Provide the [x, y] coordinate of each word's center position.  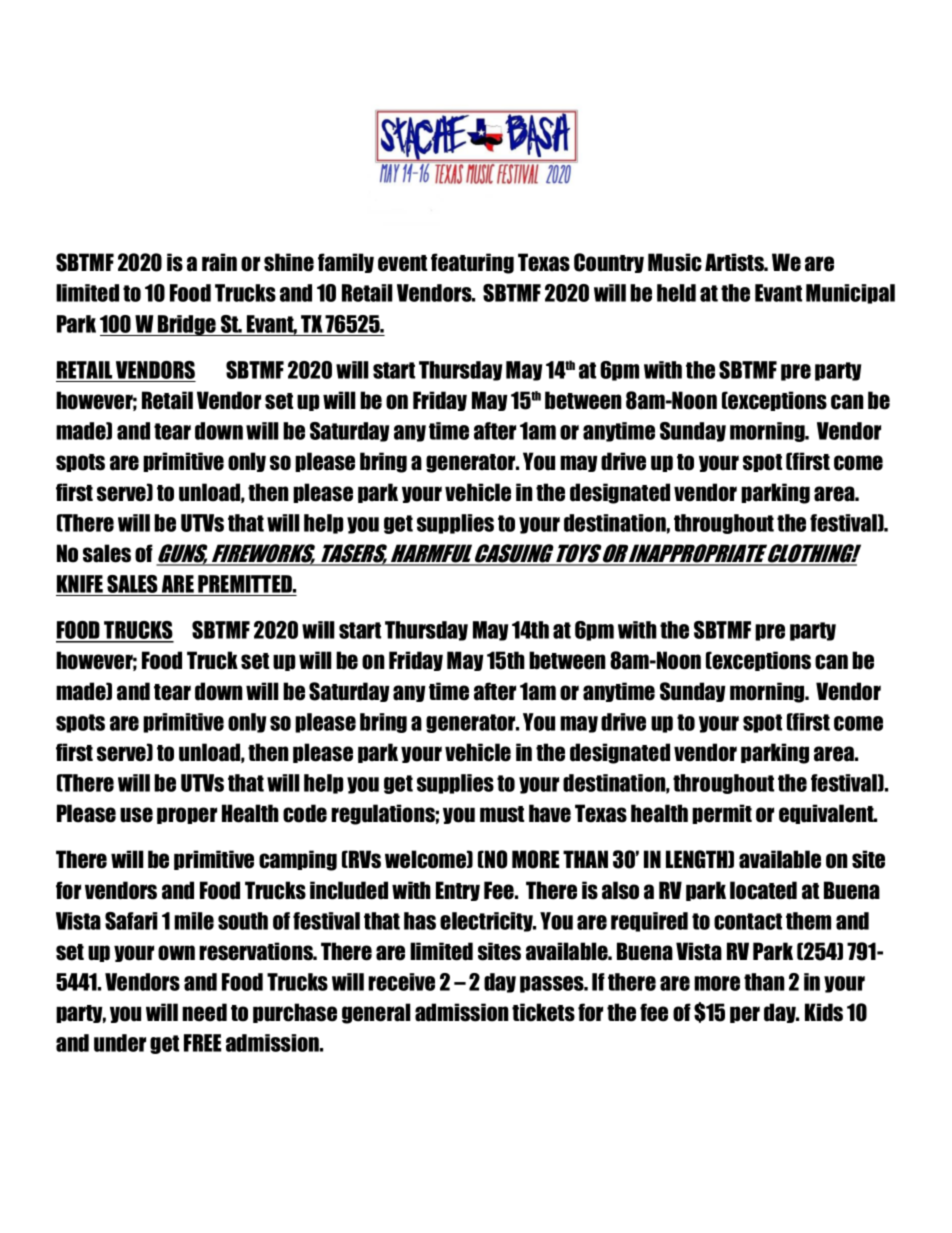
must [502, 814]
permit [722, 814]
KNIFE [80, 584]
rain [219, 262]
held [676, 293]
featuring [472, 263]
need [204, 1012]
